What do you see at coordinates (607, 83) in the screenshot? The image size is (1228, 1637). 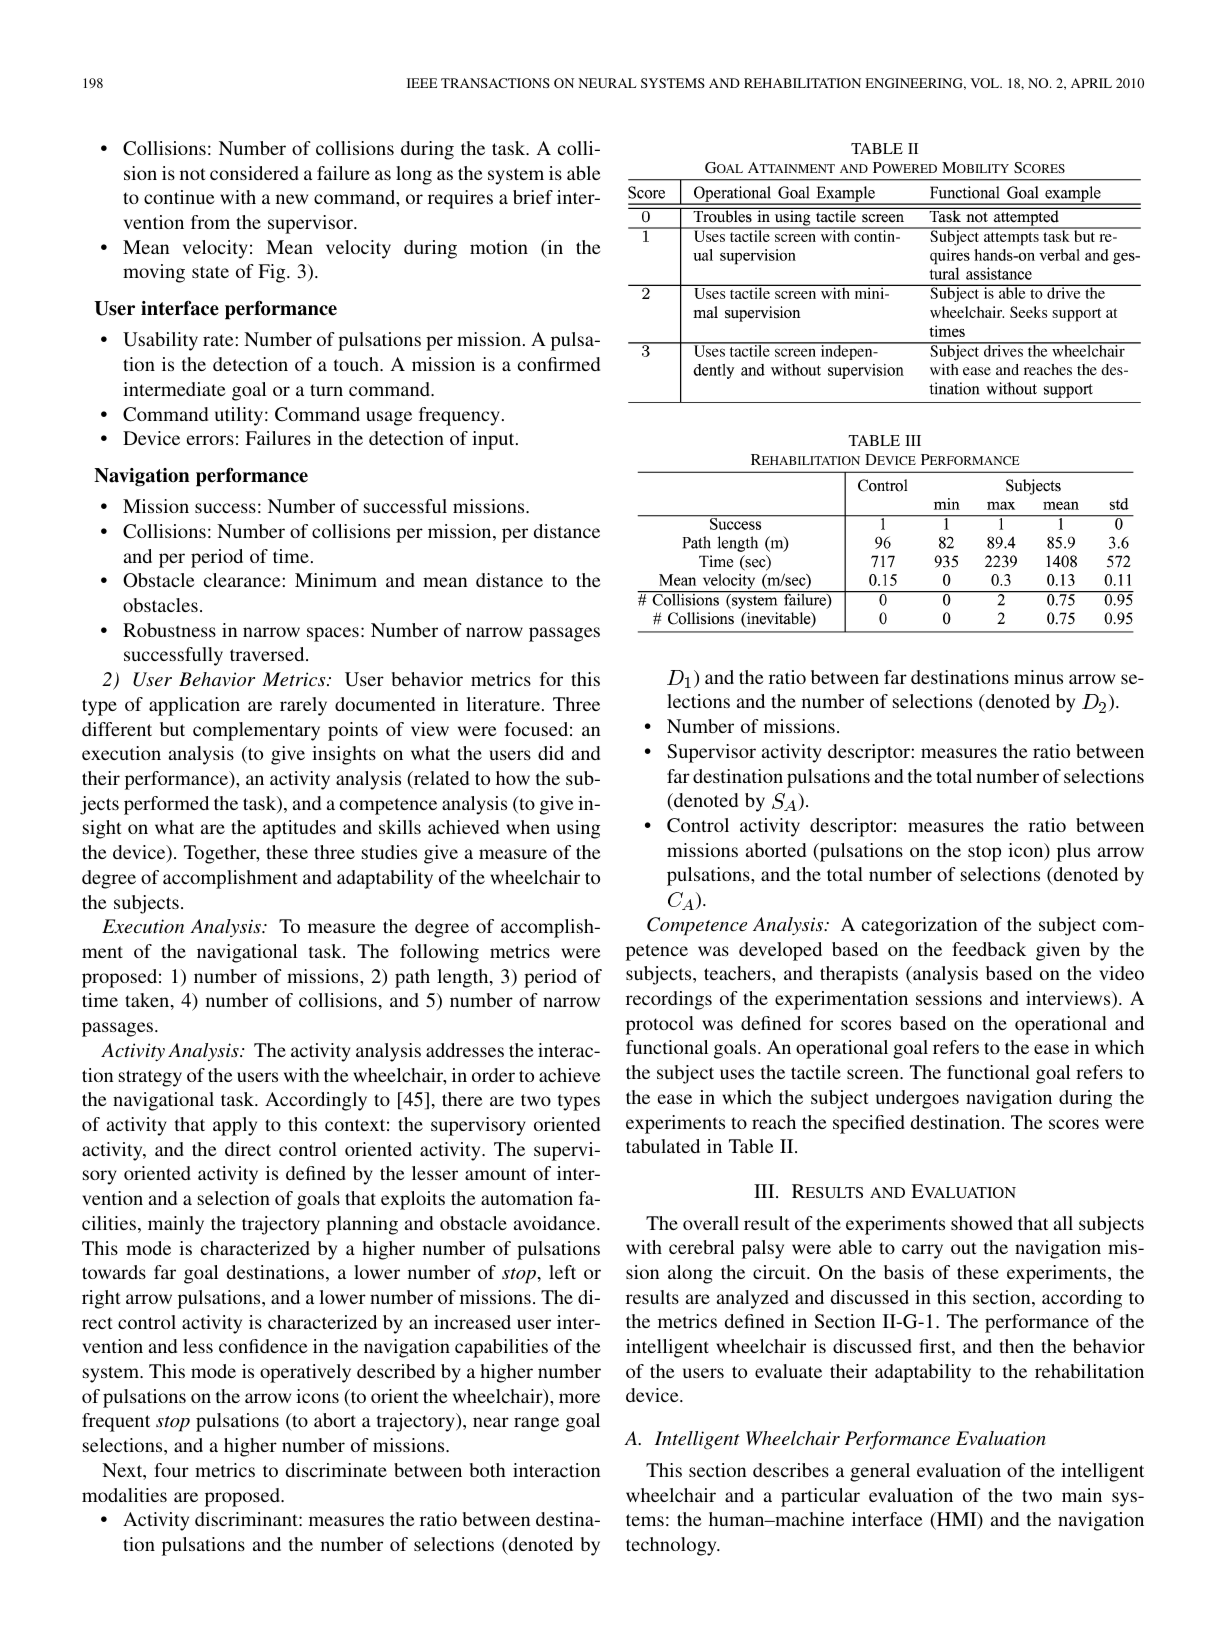 I see `NEURAL` at bounding box center [607, 83].
